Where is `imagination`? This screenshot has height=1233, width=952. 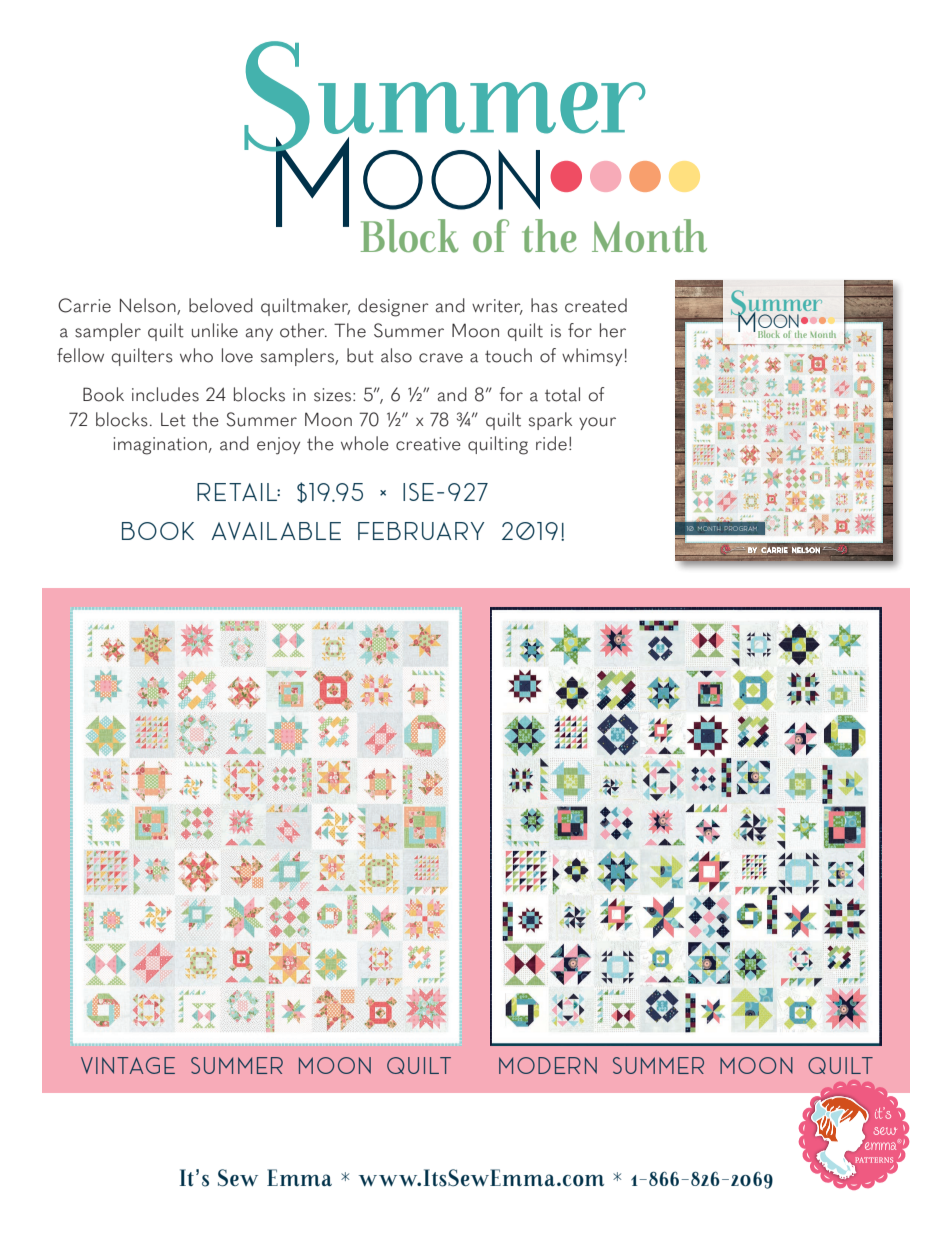
imagination is located at coordinates (160, 446).
